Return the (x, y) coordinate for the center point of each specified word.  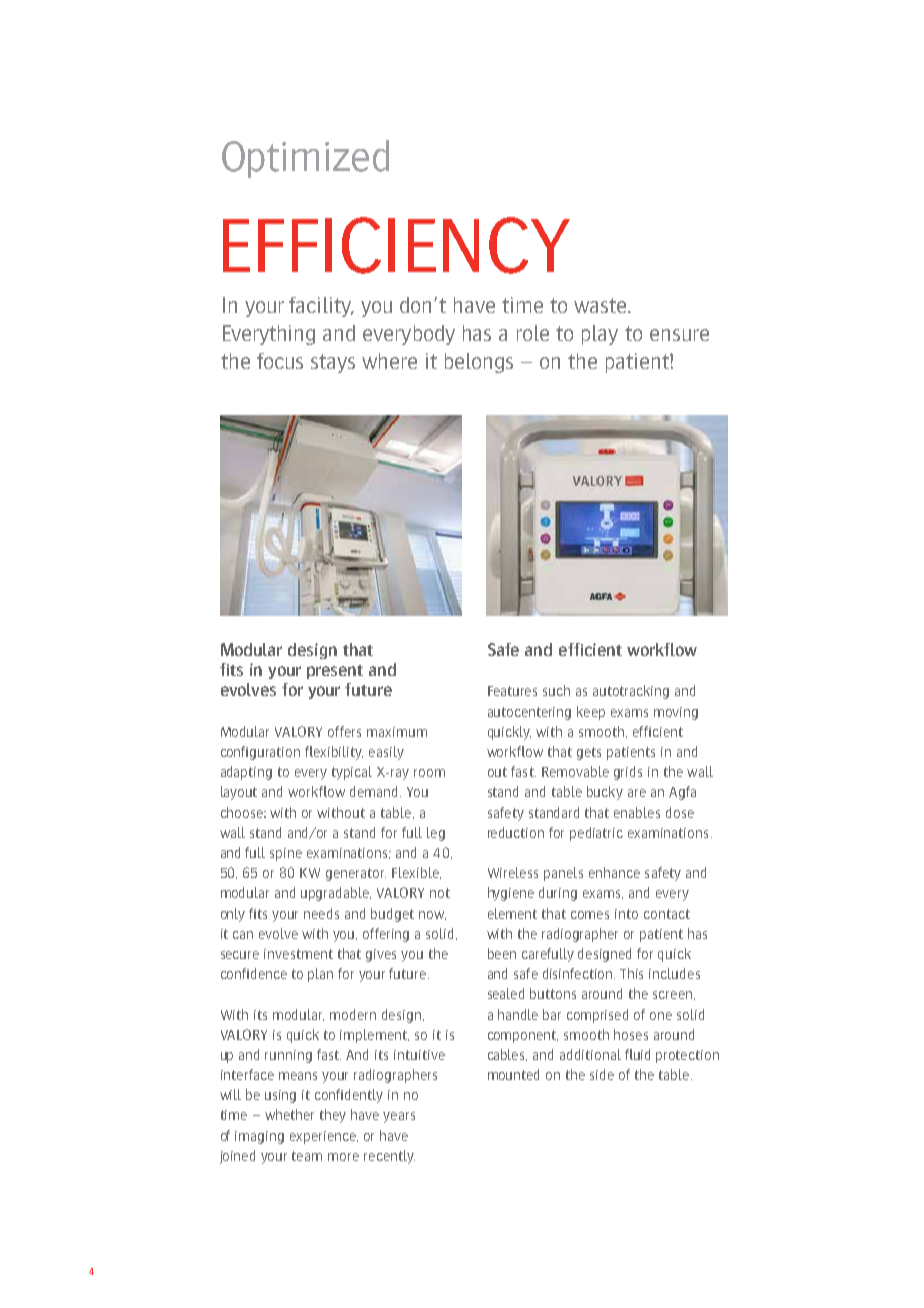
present (335, 672)
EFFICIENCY (396, 245)
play (600, 335)
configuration (260, 753)
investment (298, 954)
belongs (479, 363)
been (502, 953)
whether (289, 1114)
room (429, 773)
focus (280, 361)
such (556, 690)
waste (601, 305)
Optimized (305, 159)
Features (512, 691)
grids (628, 773)
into (626, 914)
